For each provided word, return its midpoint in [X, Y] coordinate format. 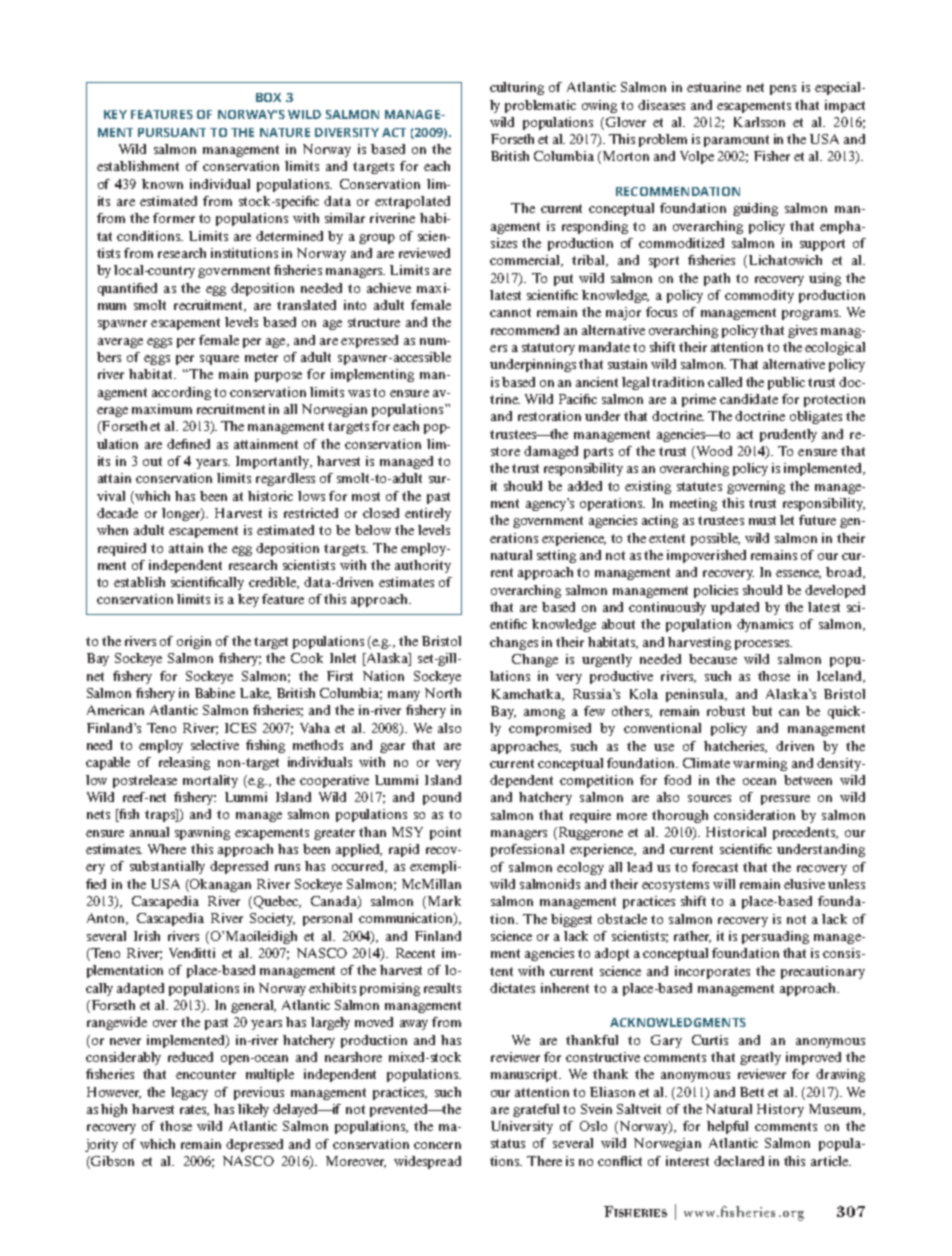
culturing [517, 88]
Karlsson [759, 122]
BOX [268, 97]
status [508, 1143]
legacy [189, 1093]
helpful [727, 1127]
